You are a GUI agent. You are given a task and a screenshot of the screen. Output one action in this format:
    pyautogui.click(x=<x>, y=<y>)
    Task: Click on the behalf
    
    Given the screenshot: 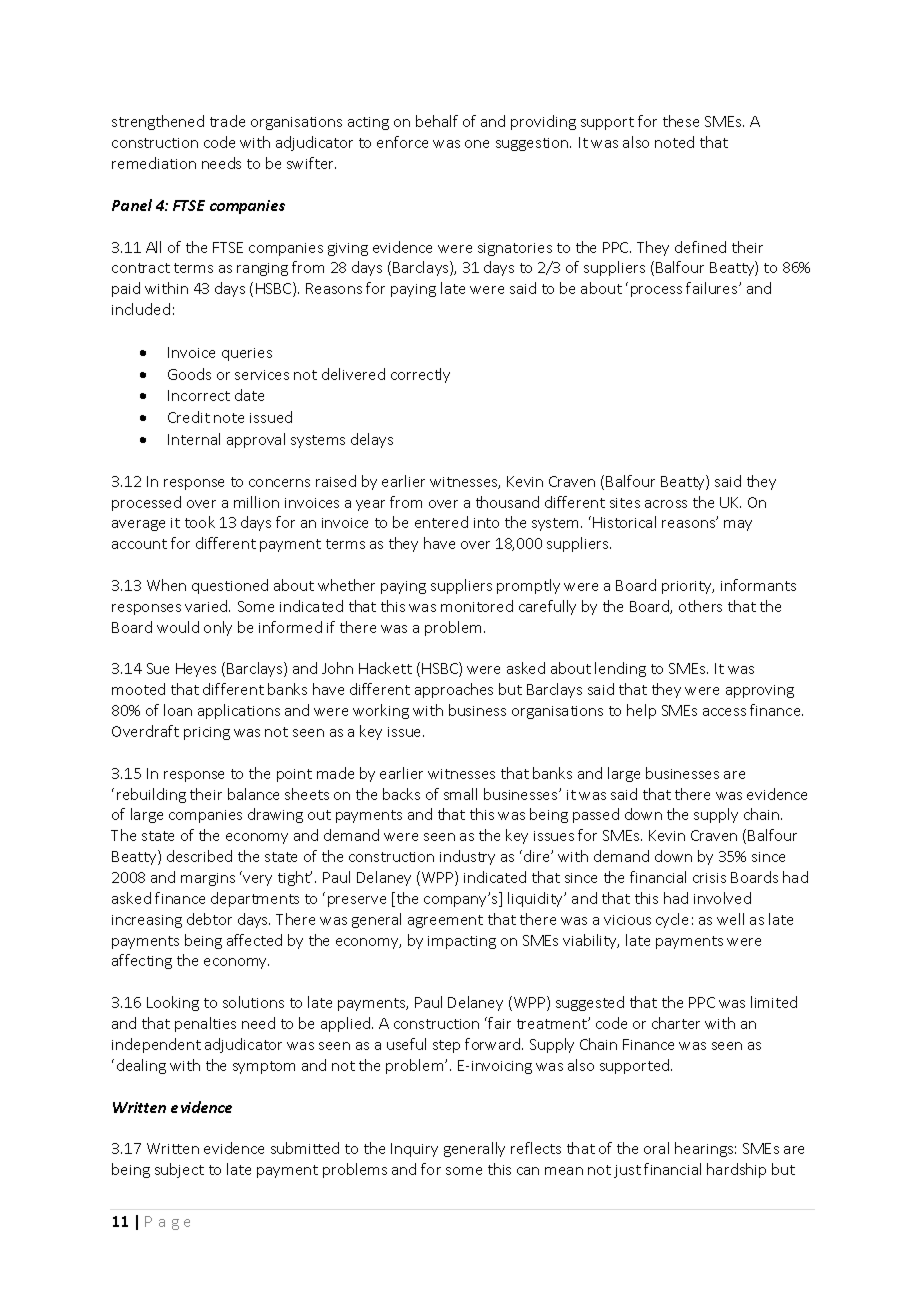 What is the action you would take?
    pyautogui.click(x=437, y=121)
